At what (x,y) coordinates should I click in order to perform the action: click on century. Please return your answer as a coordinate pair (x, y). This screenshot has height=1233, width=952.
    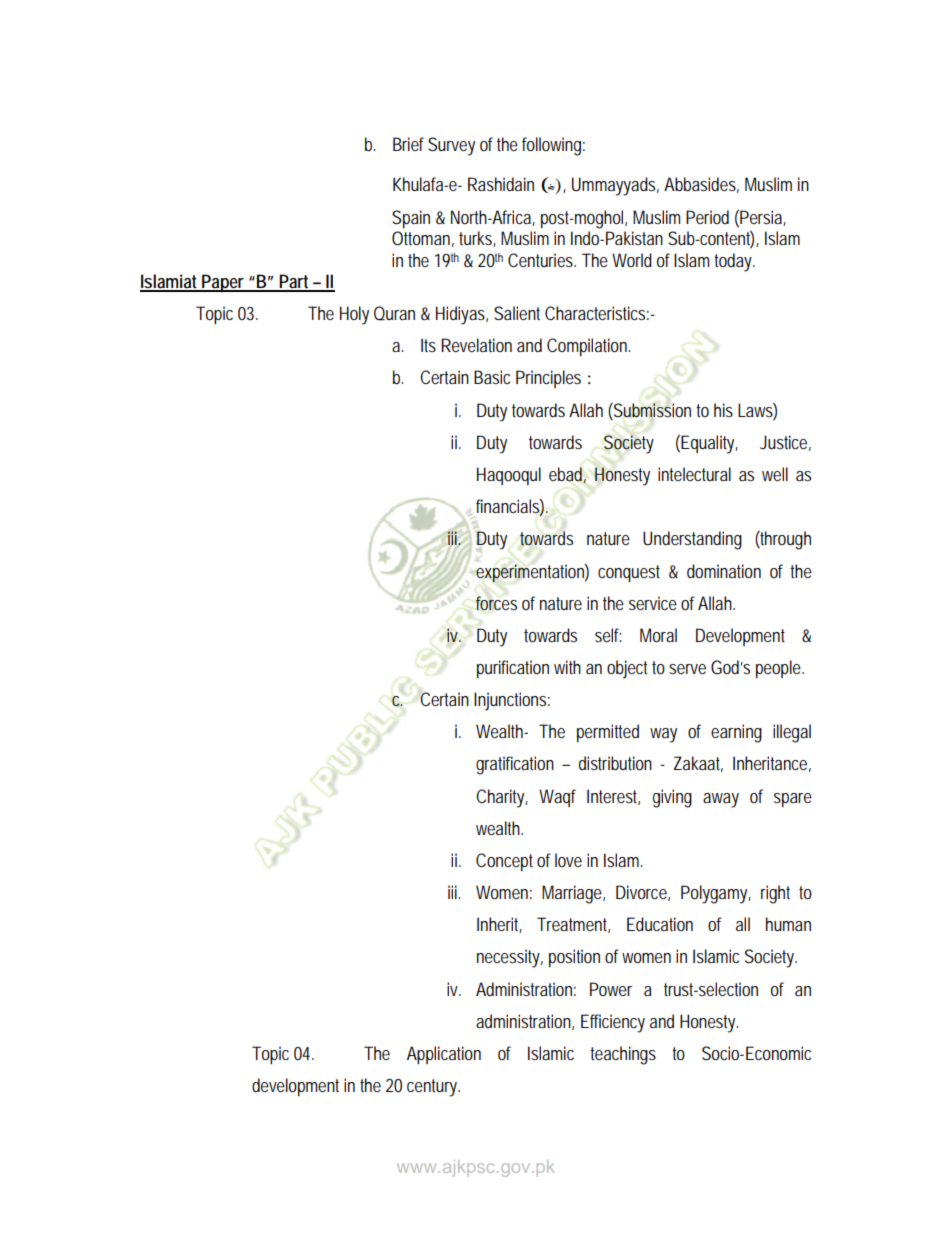
    Looking at the image, I should click on (433, 1088).
